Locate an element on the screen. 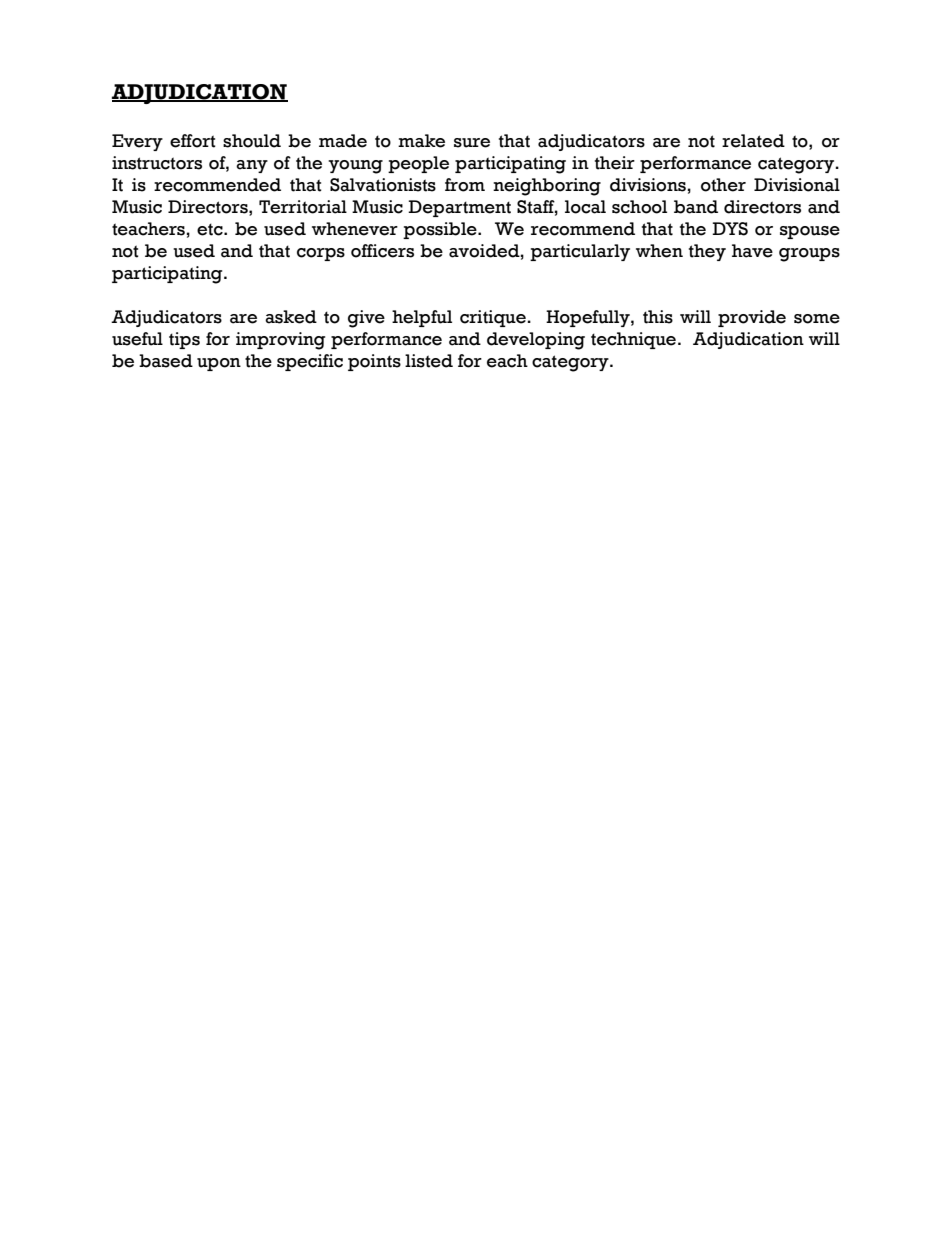  critique is located at coordinates (493, 318).
